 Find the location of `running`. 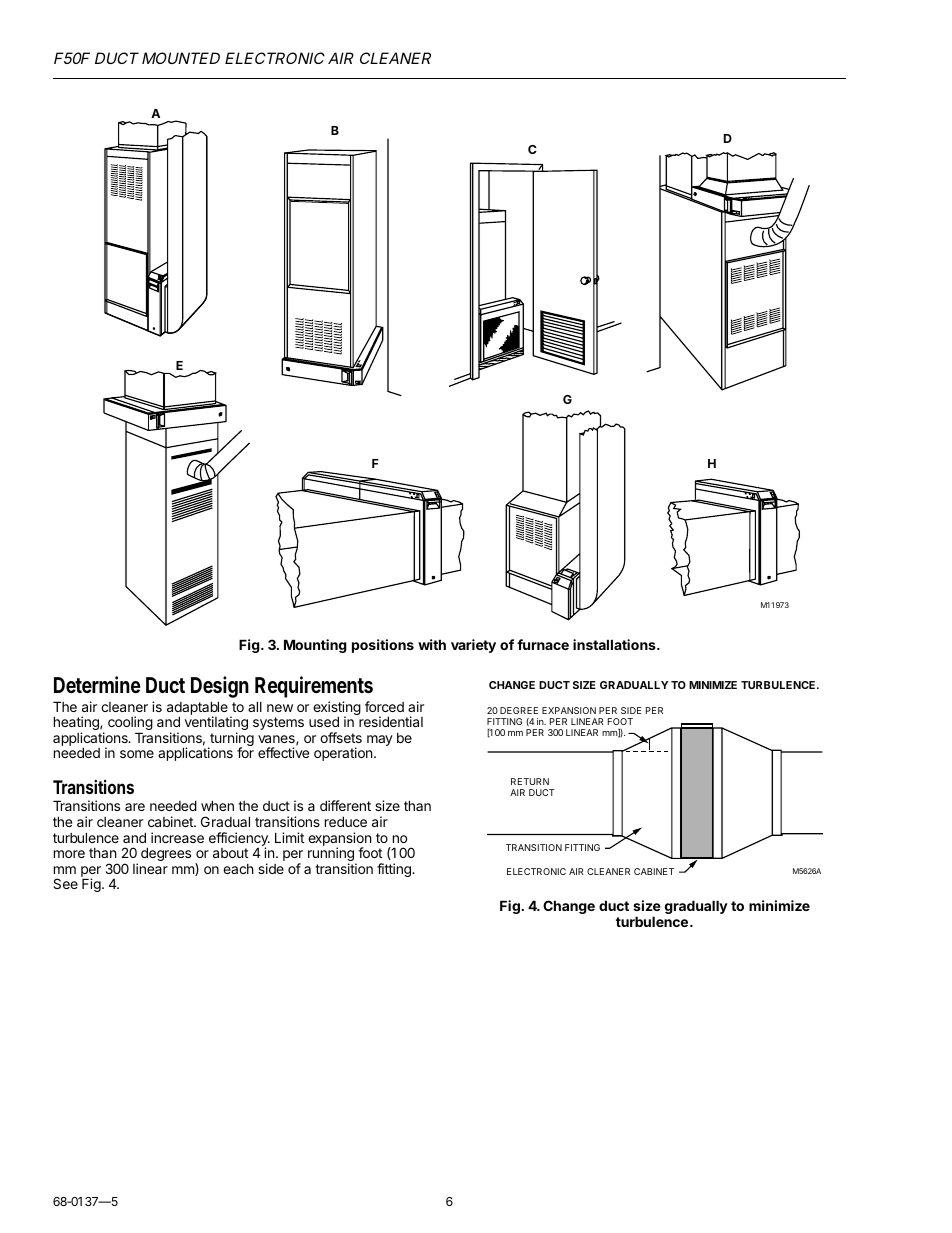

running is located at coordinates (332, 855).
